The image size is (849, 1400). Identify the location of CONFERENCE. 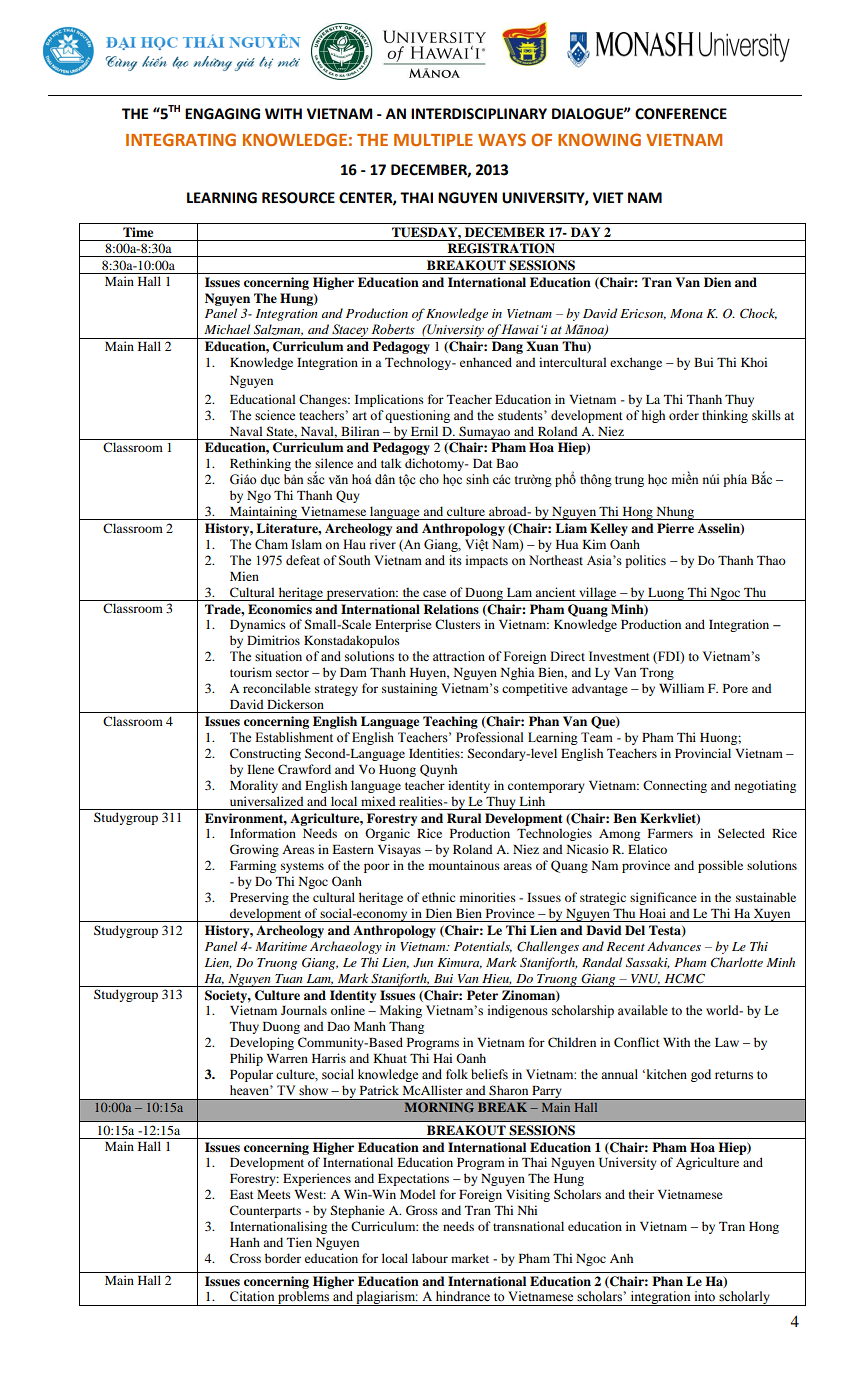
(681, 114).
